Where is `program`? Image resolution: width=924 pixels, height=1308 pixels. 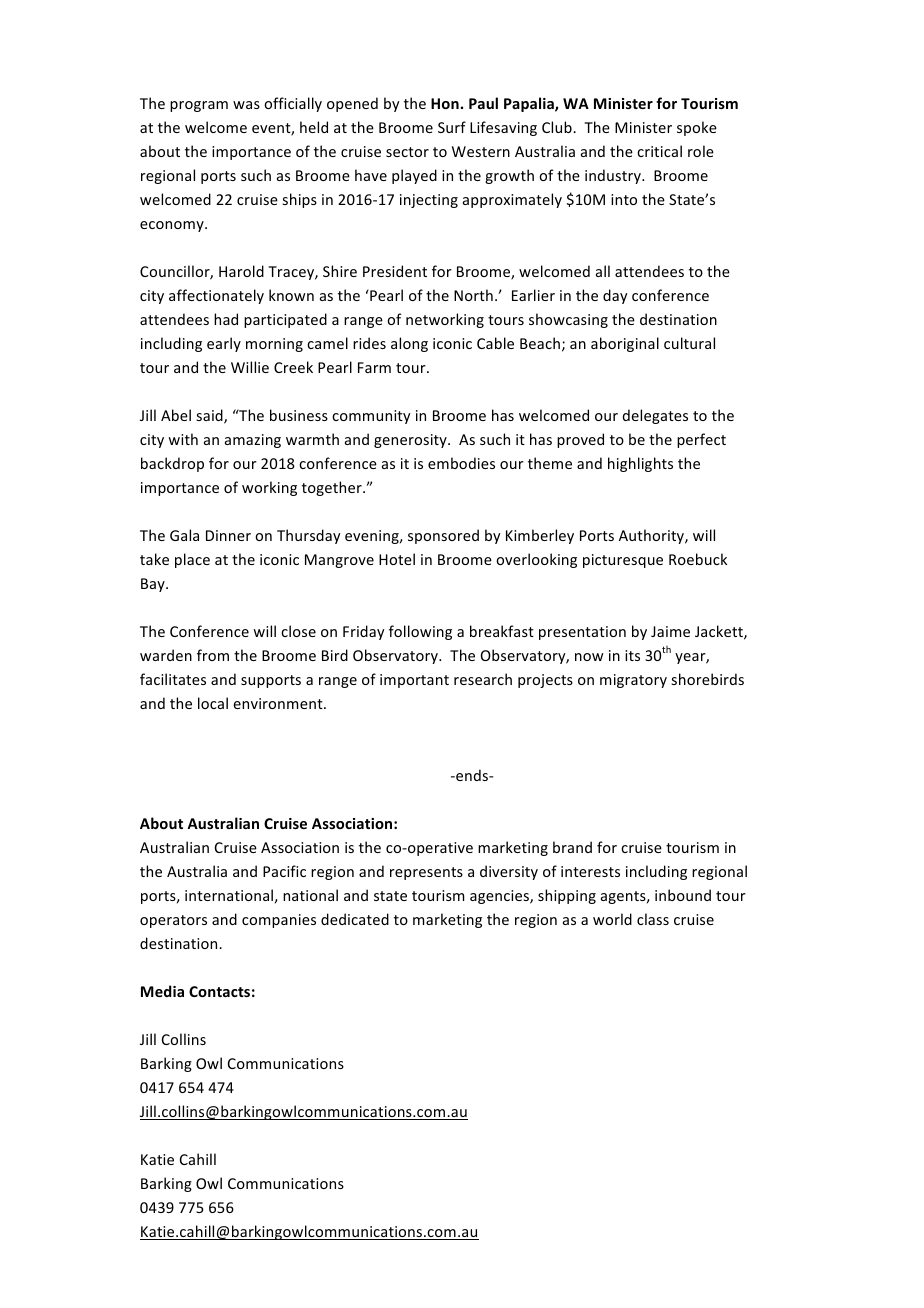
program is located at coordinates (199, 106).
